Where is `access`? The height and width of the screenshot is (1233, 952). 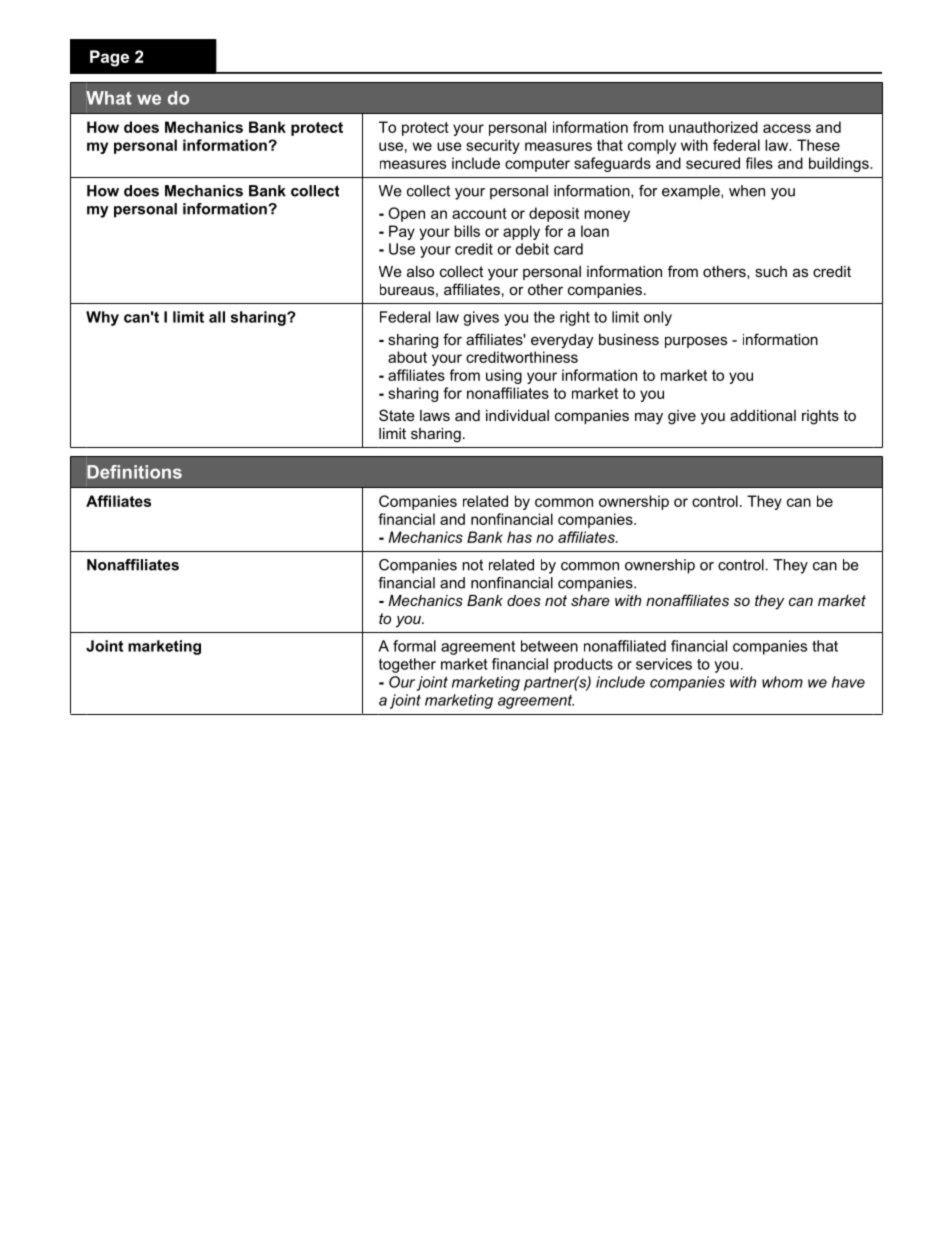
access is located at coordinates (787, 128).
